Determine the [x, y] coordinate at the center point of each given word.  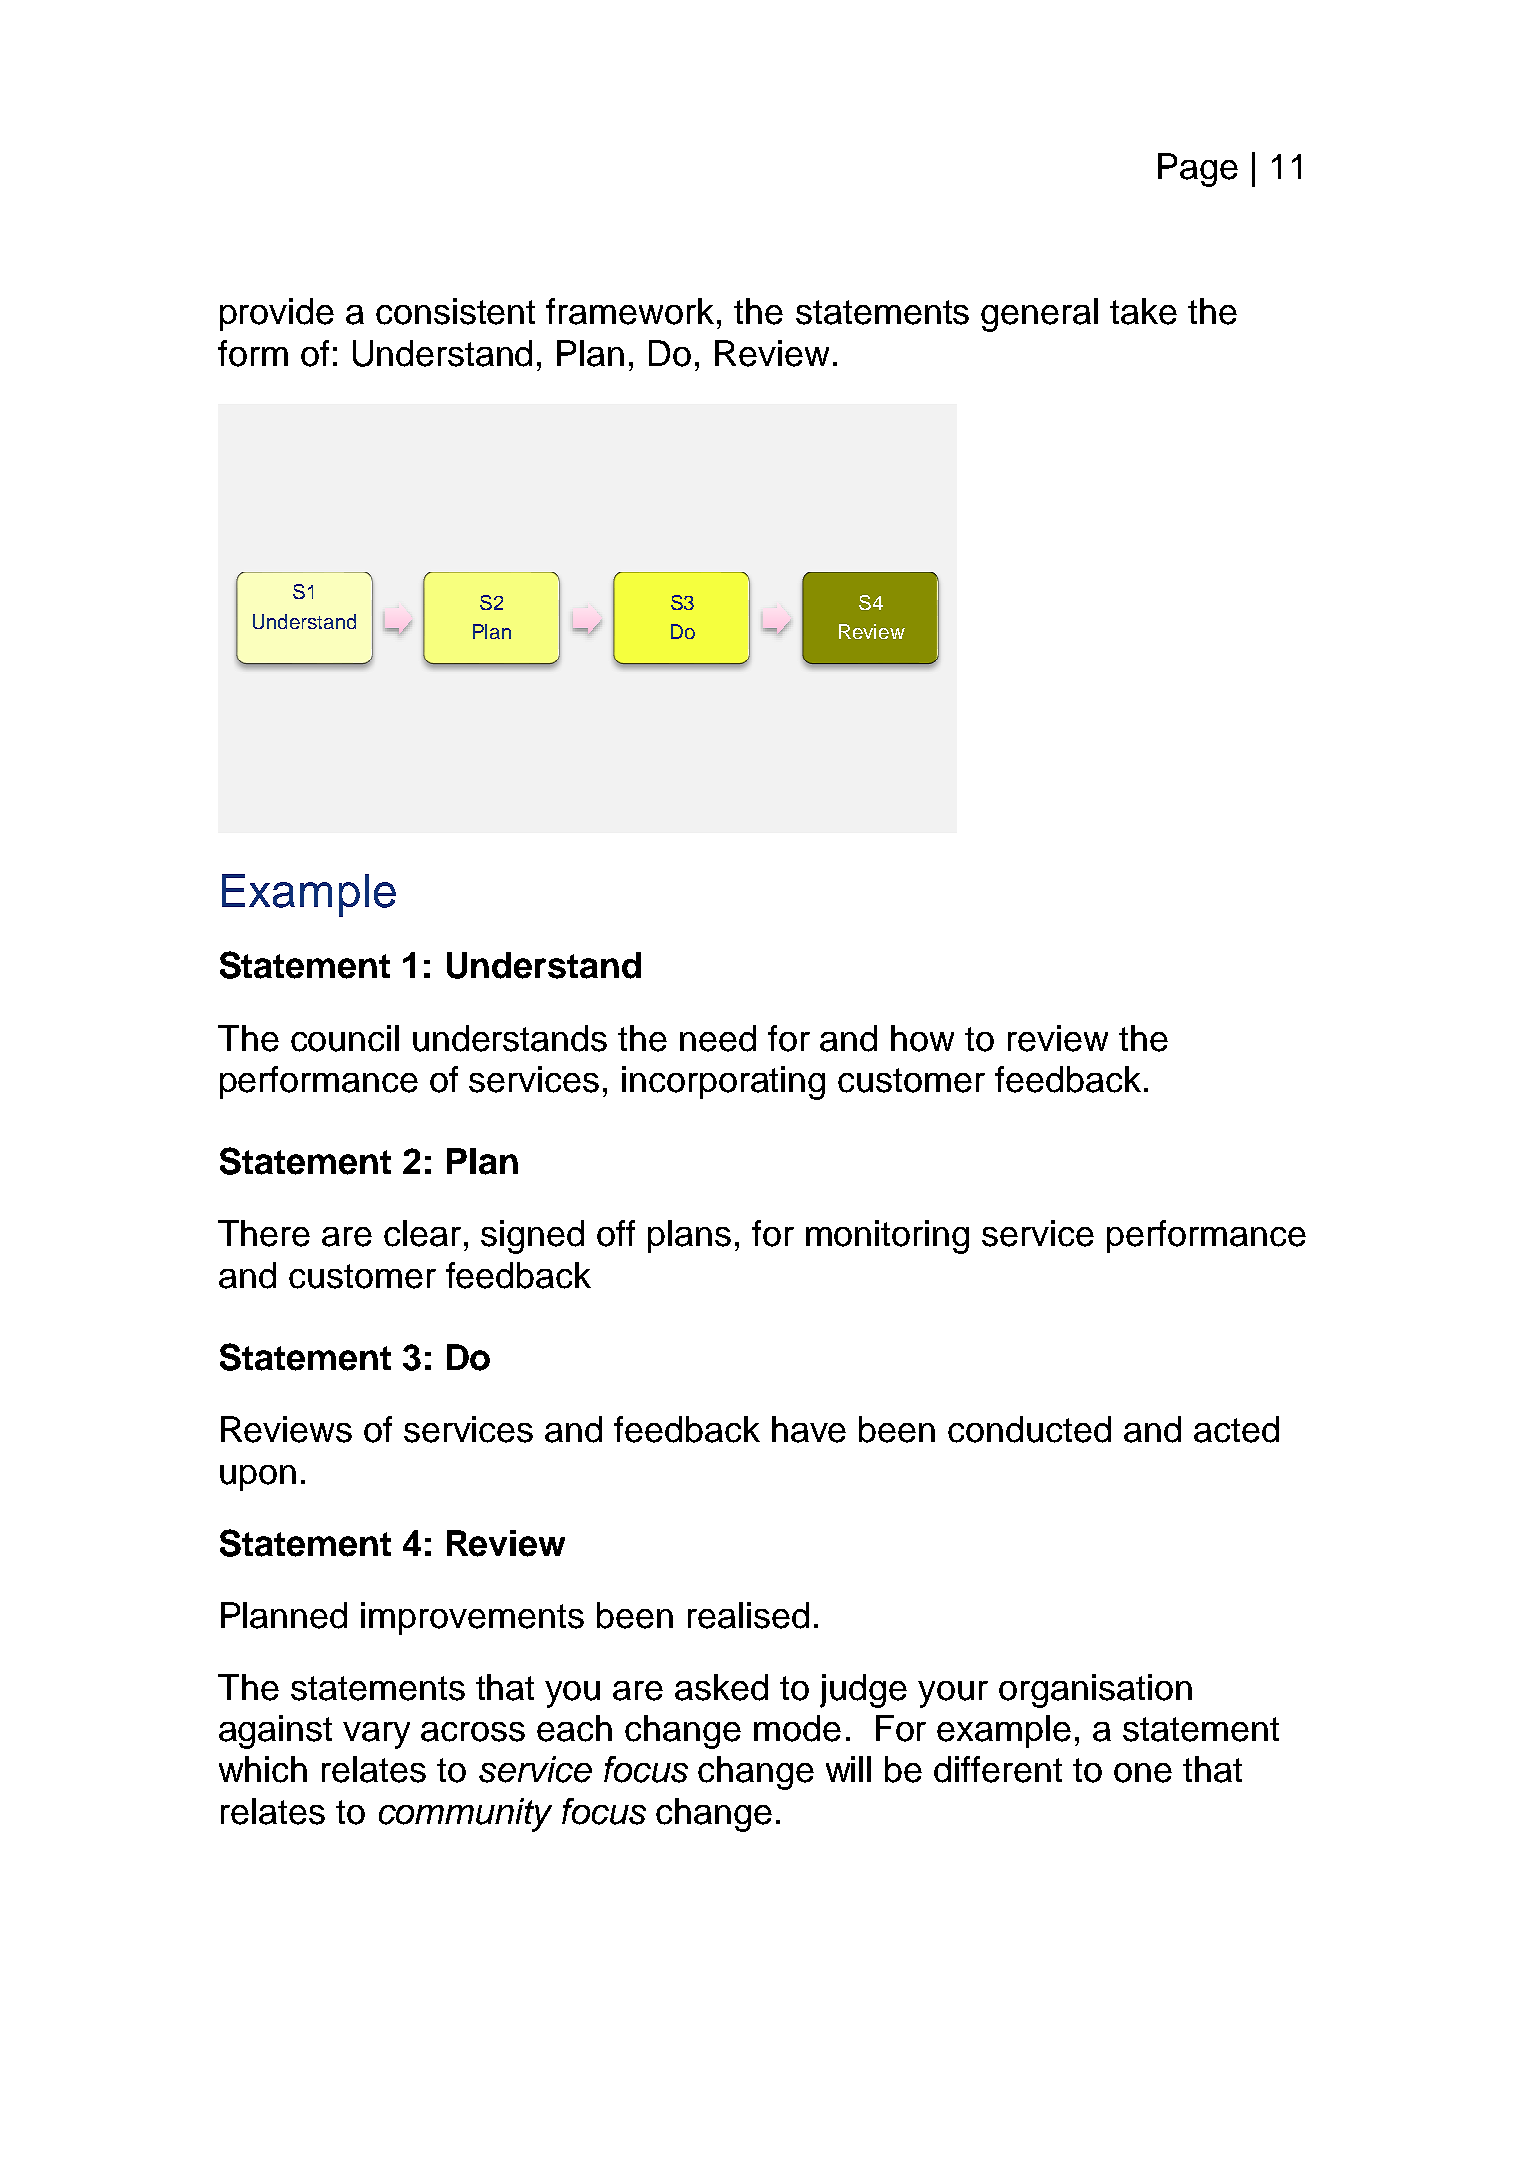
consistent [455, 311]
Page [1198, 170]
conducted [1029, 1429]
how [922, 1038]
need [718, 1038]
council [345, 1038]
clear [422, 1233]
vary [376, 1735]
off [616, 1233]
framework [630, 311]
